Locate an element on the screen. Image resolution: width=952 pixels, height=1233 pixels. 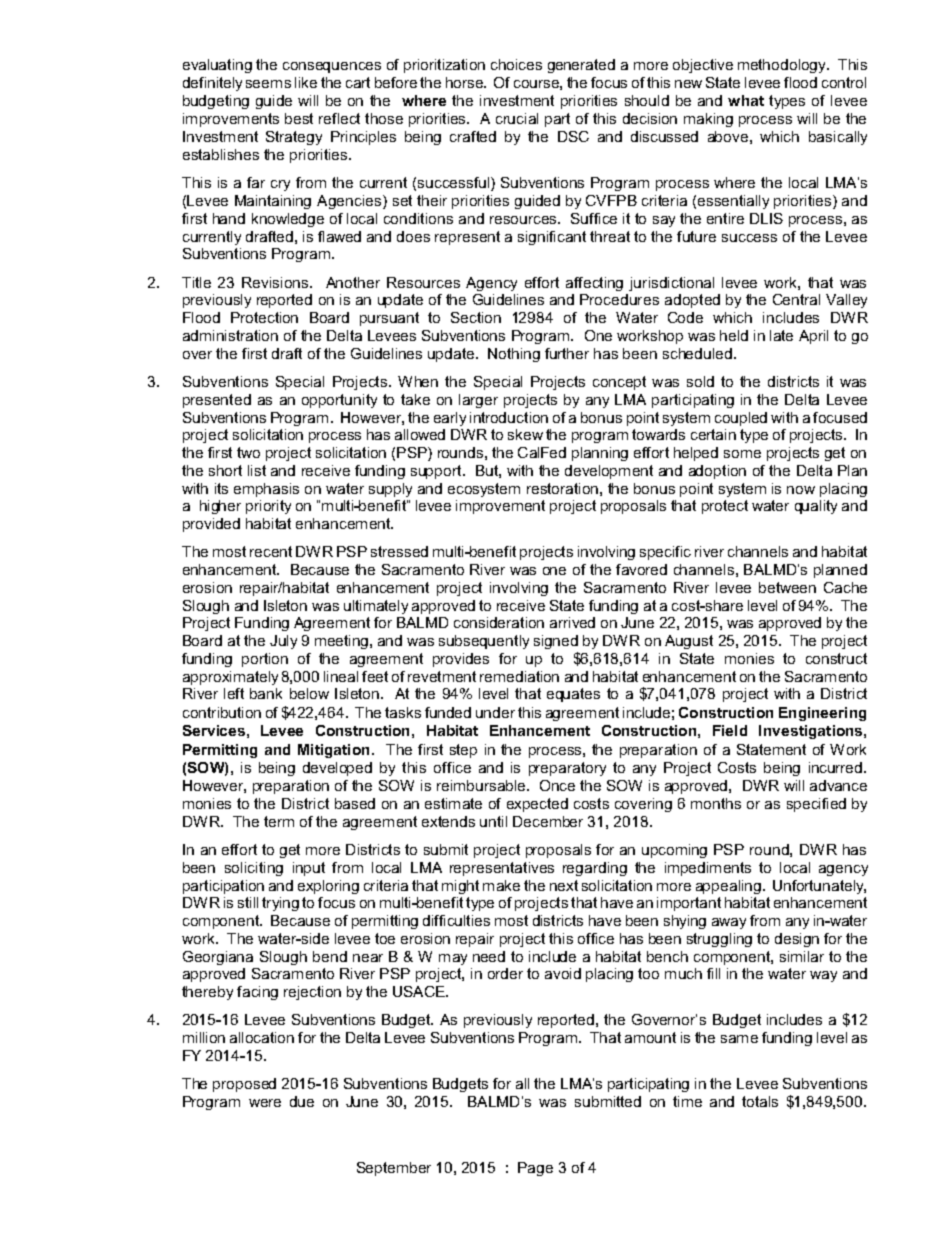
July is located at coordinates (283, 642).
